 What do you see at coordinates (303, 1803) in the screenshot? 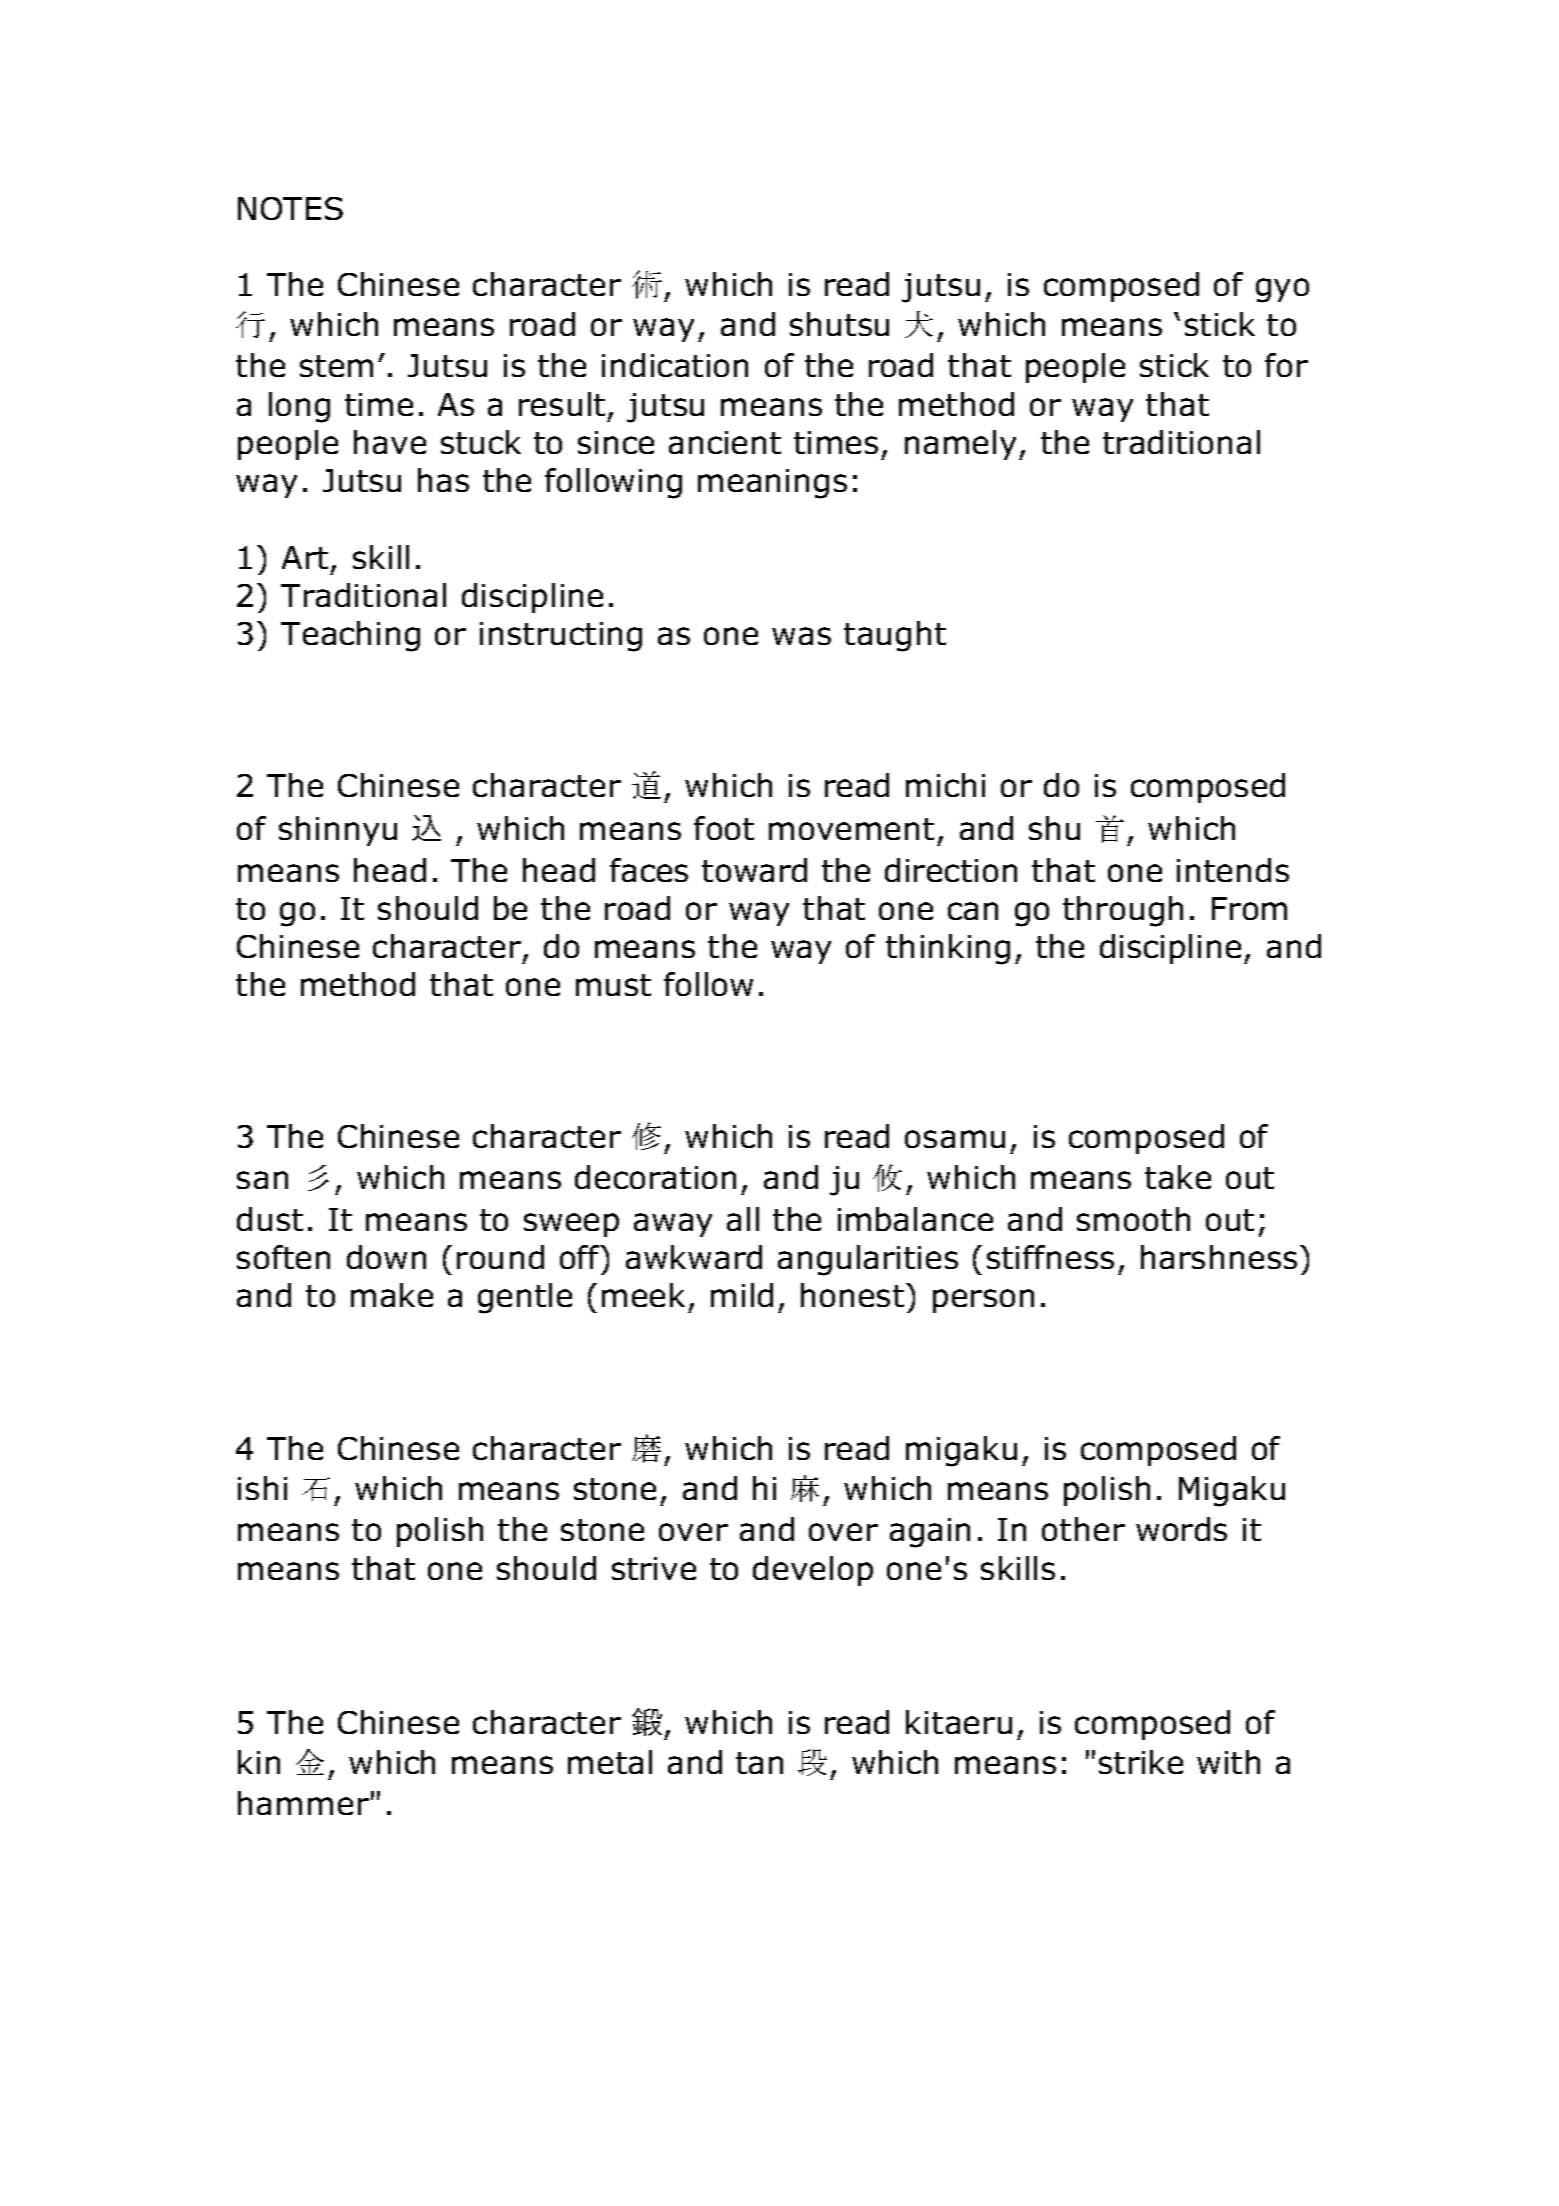
I see `hammer` at bounding box center [303, 1803].
